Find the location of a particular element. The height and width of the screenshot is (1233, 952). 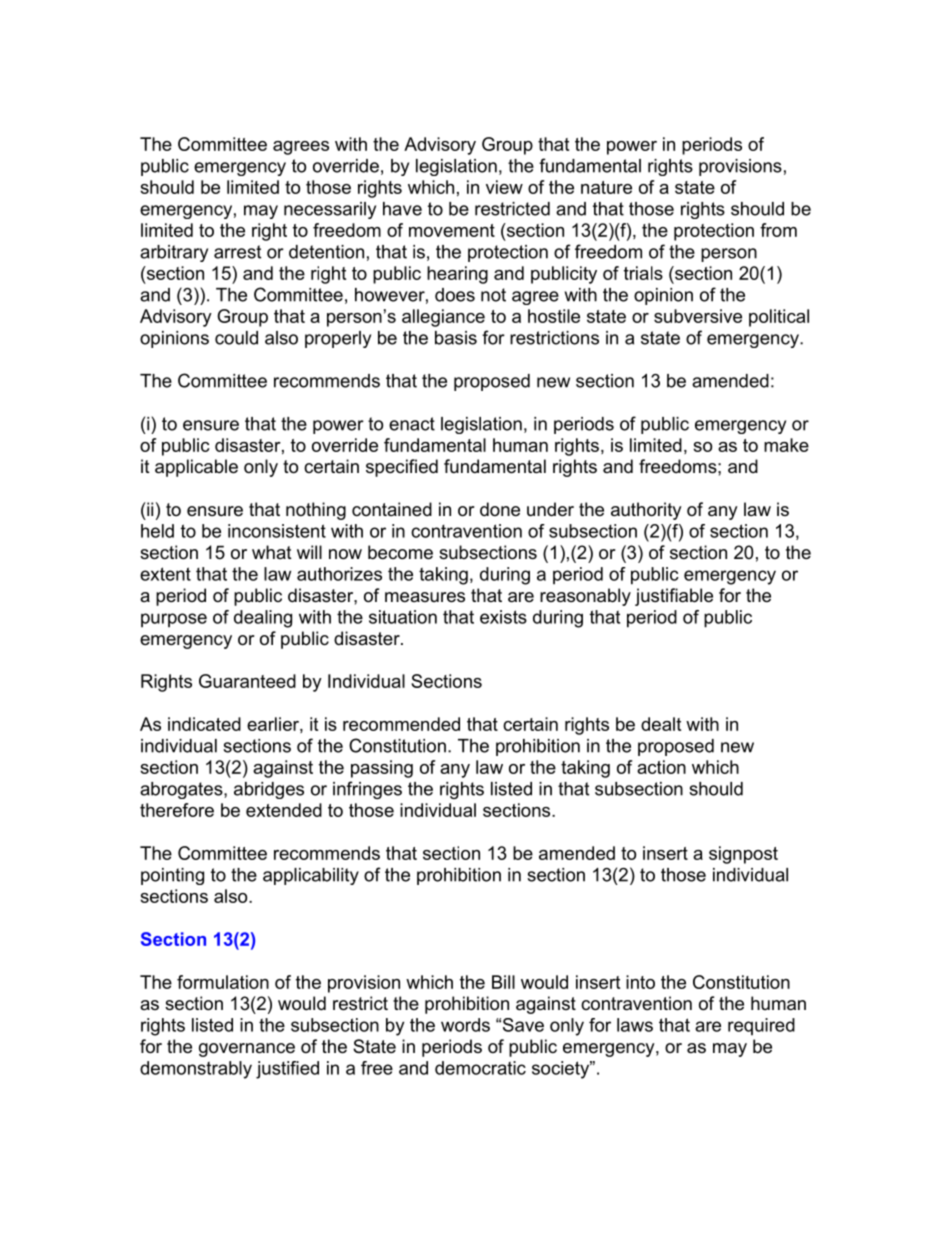

governance is located at coordinates (247, 1050).
